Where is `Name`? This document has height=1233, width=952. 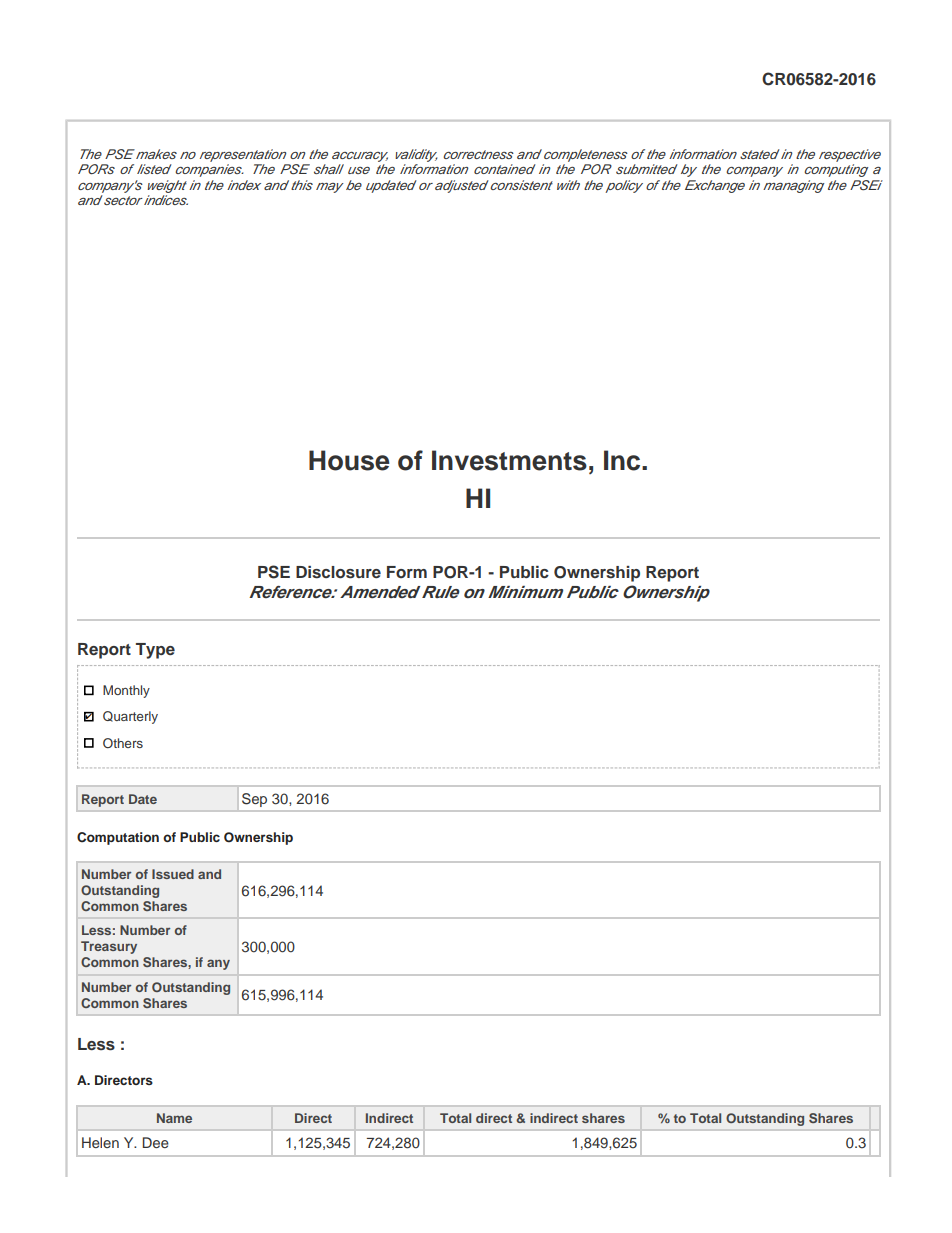
Name is located at coordinates (174, 1118).
